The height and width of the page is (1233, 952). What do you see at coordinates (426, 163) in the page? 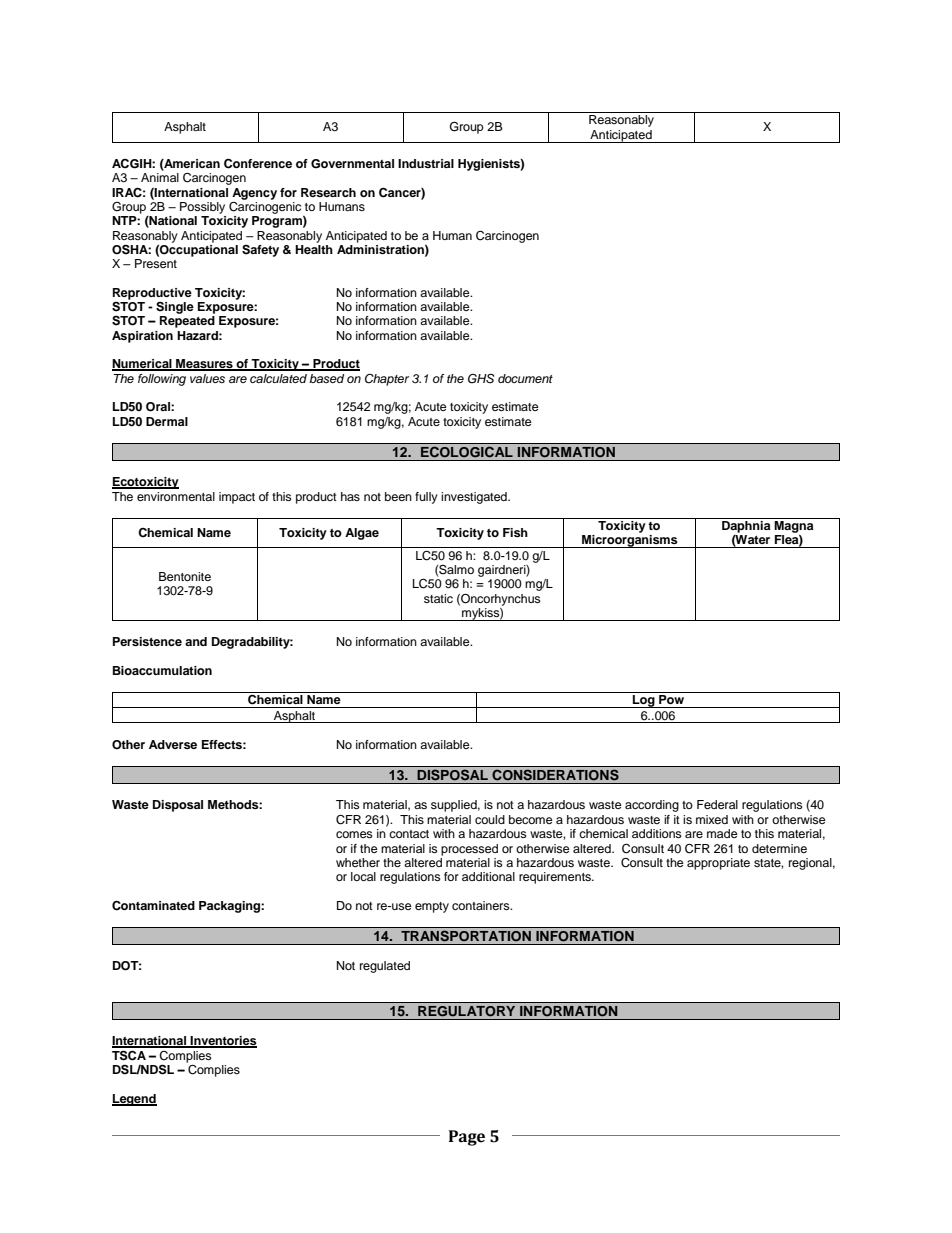
I see `Industrial` at bounding box center [426, 163].
